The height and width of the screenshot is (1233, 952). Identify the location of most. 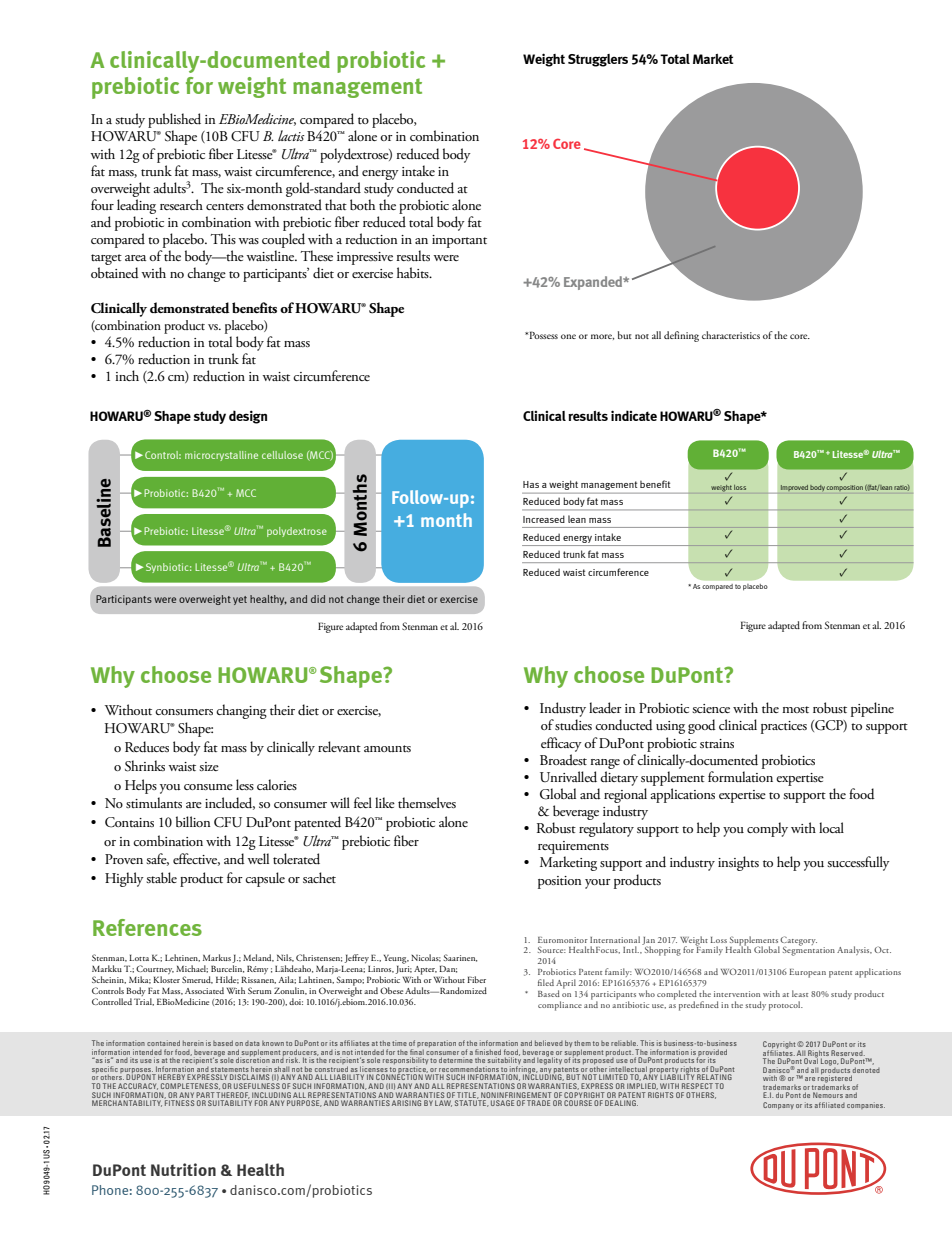
(795, 709).
